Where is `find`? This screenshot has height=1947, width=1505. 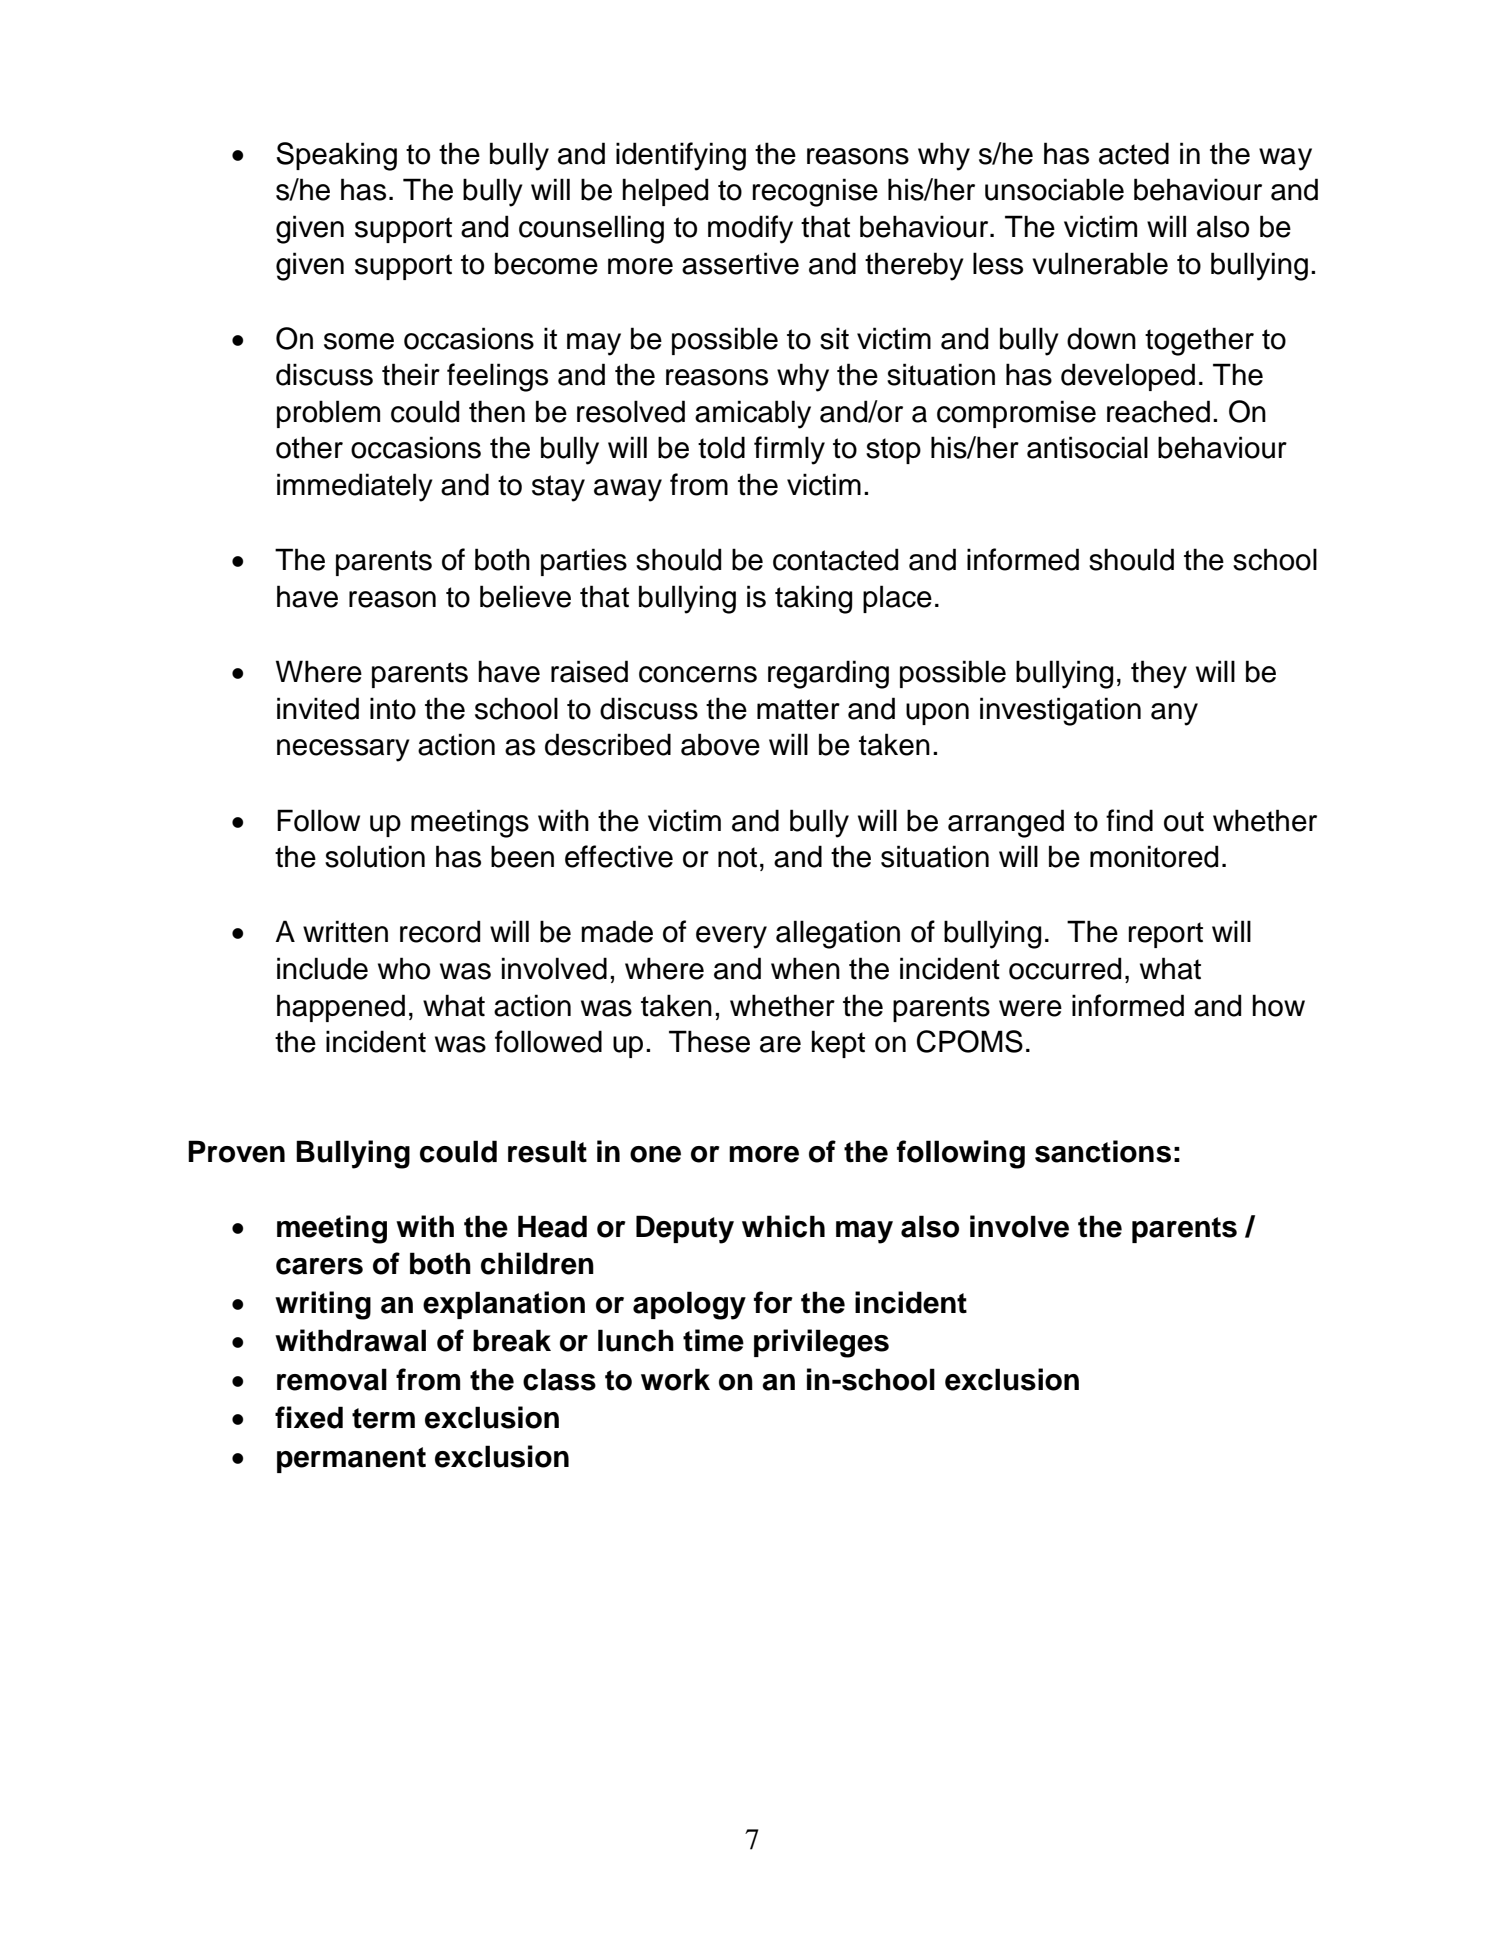 find is located at coordinates (1129, 820).
